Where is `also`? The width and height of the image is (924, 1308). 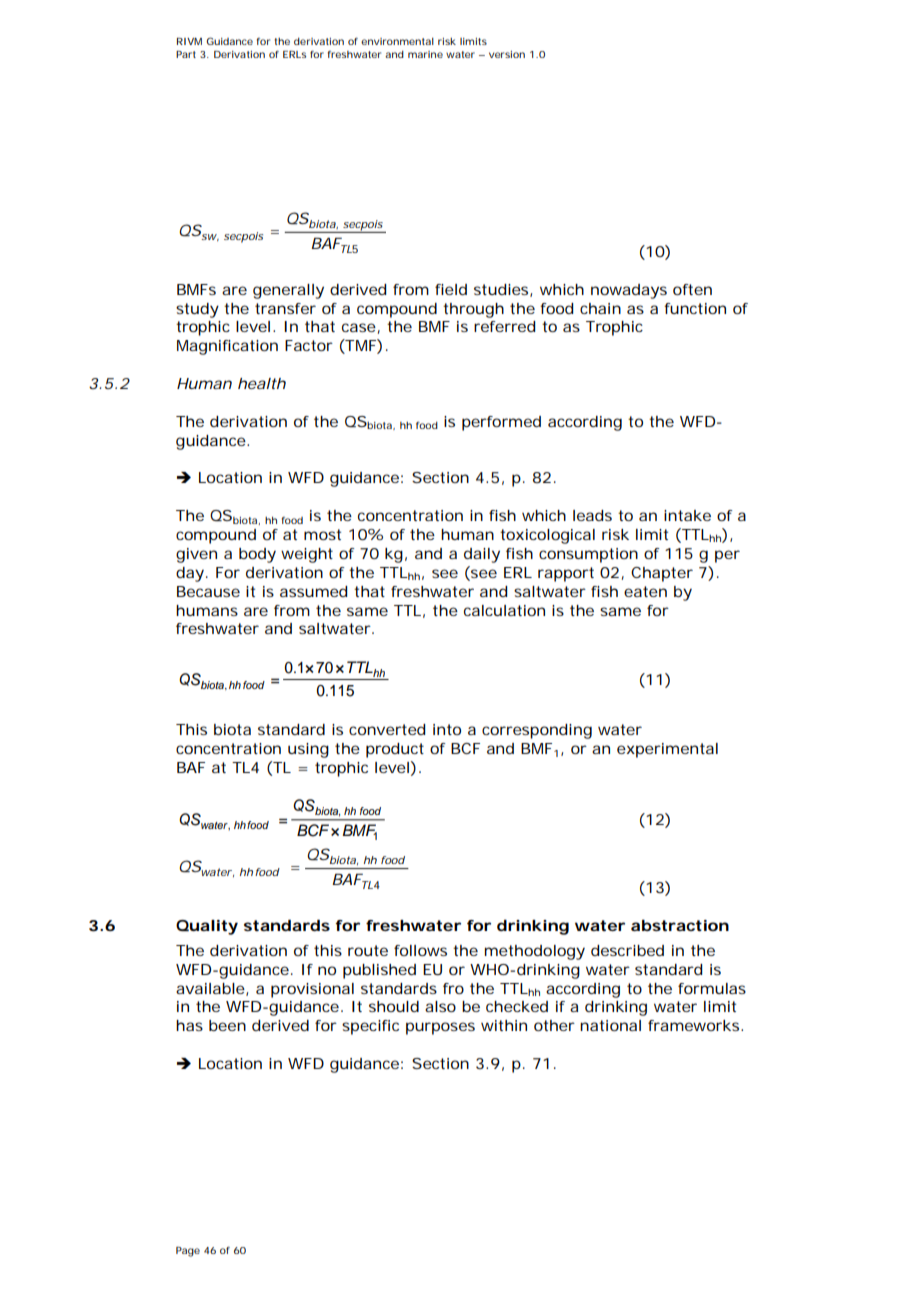 also is located at coordinates (440, 1006).
